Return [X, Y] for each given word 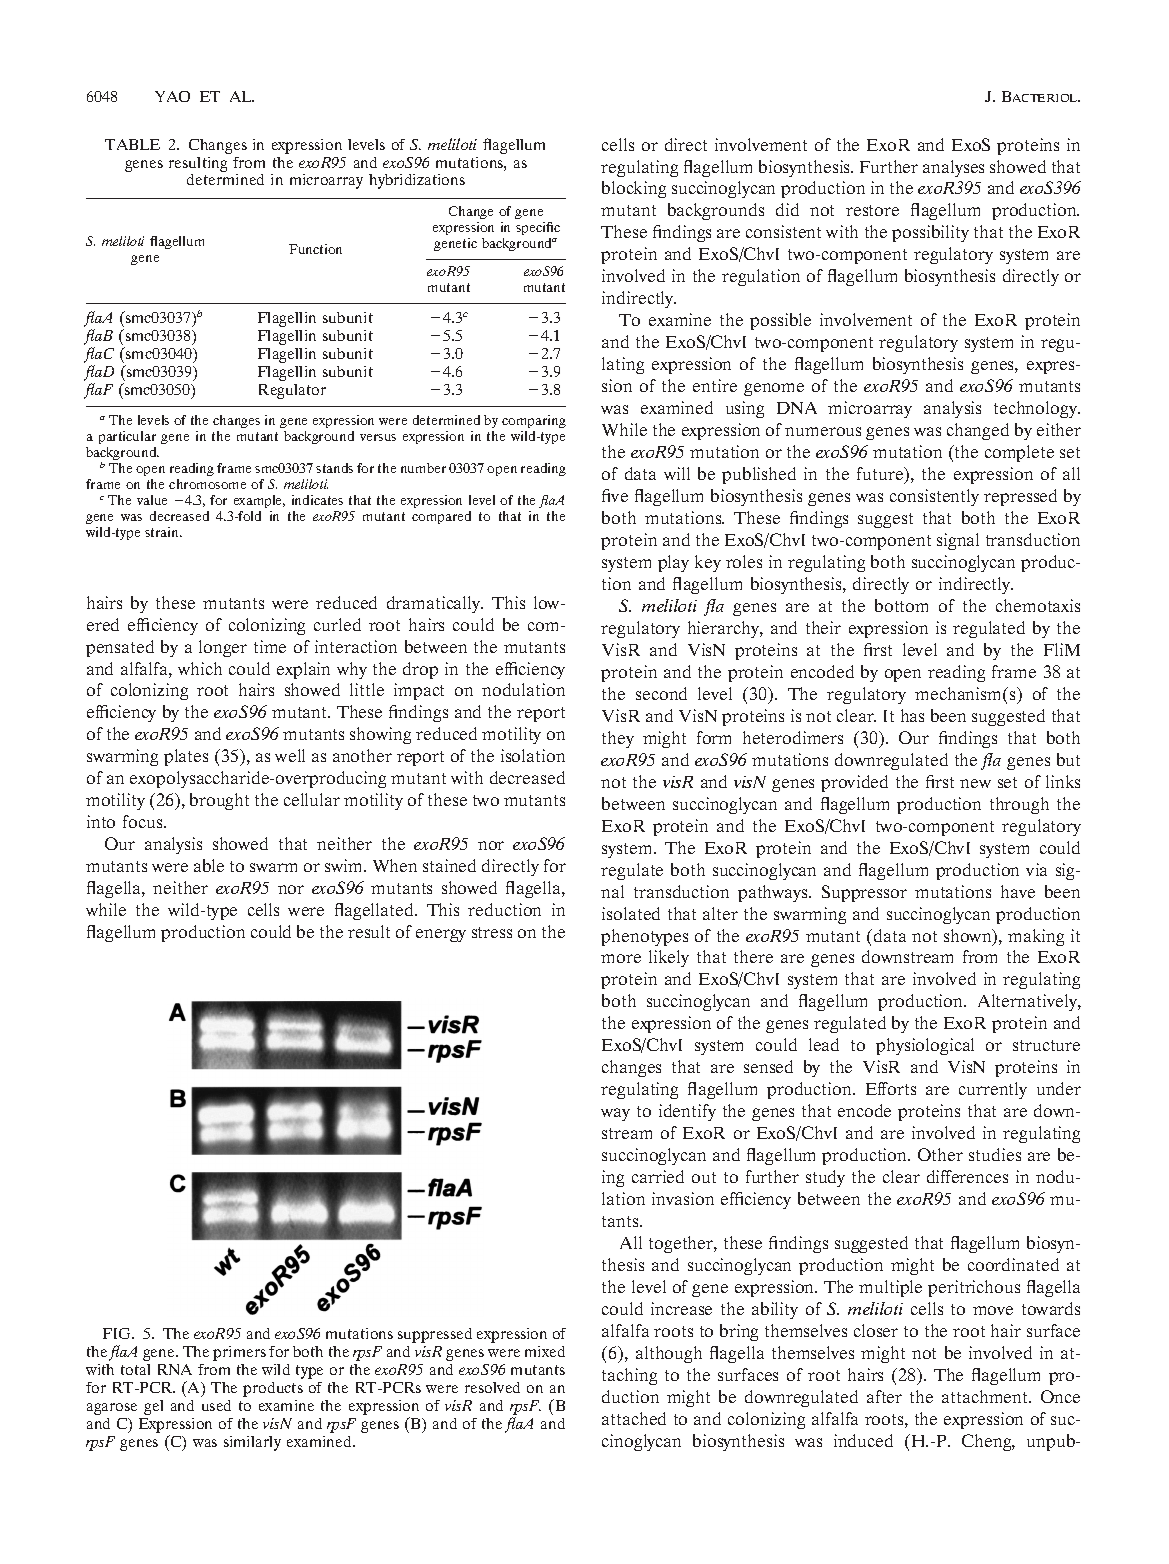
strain [163, 532]
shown [969, 937]
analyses [953, 168]
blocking [634, 189]
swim [345, 865]
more [621, 958]
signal [958, 541]
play [673, 563]
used [216, 1405]
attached [634, 1418]
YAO [172, 96]
